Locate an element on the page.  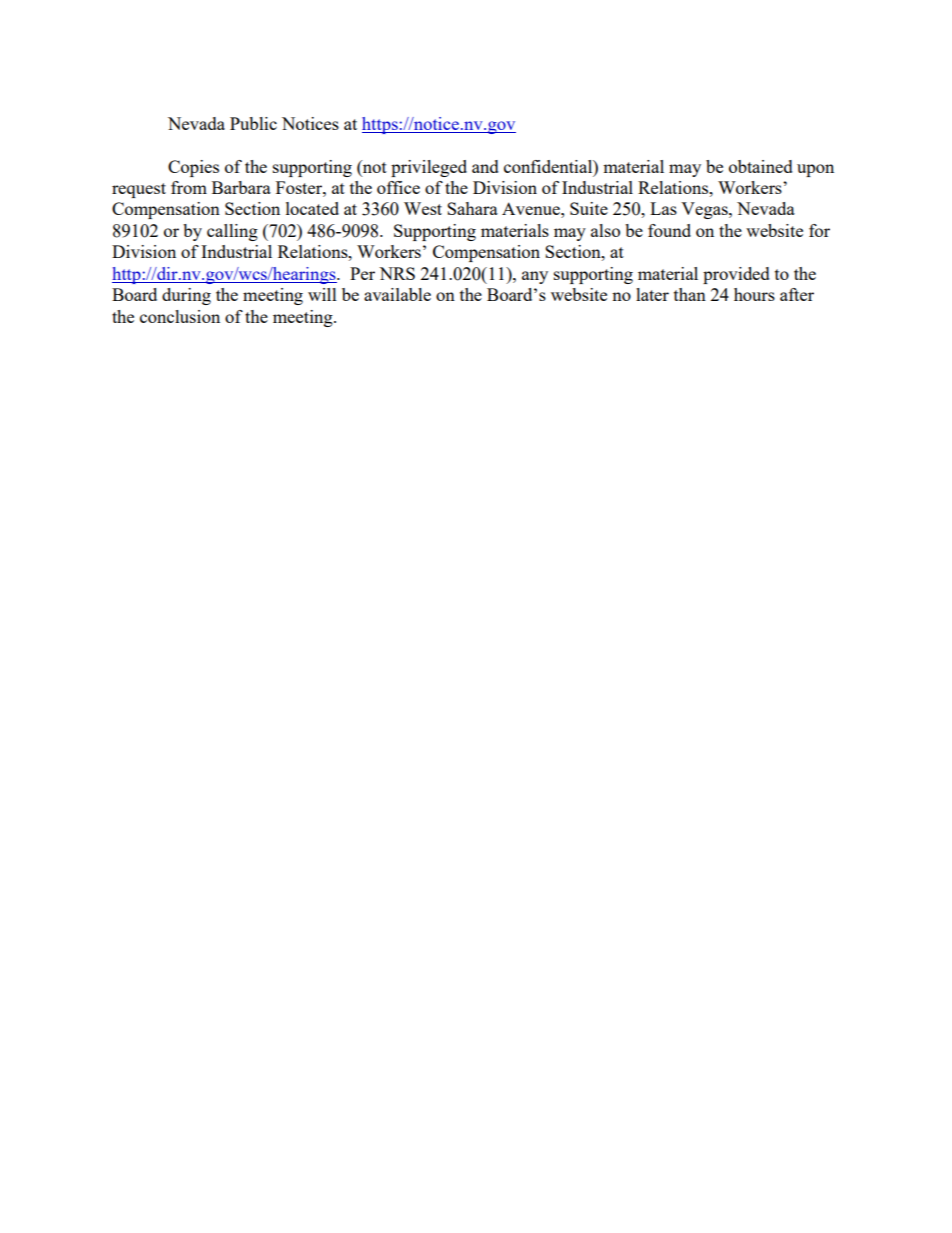
found is located at coordinates (669, 230).
